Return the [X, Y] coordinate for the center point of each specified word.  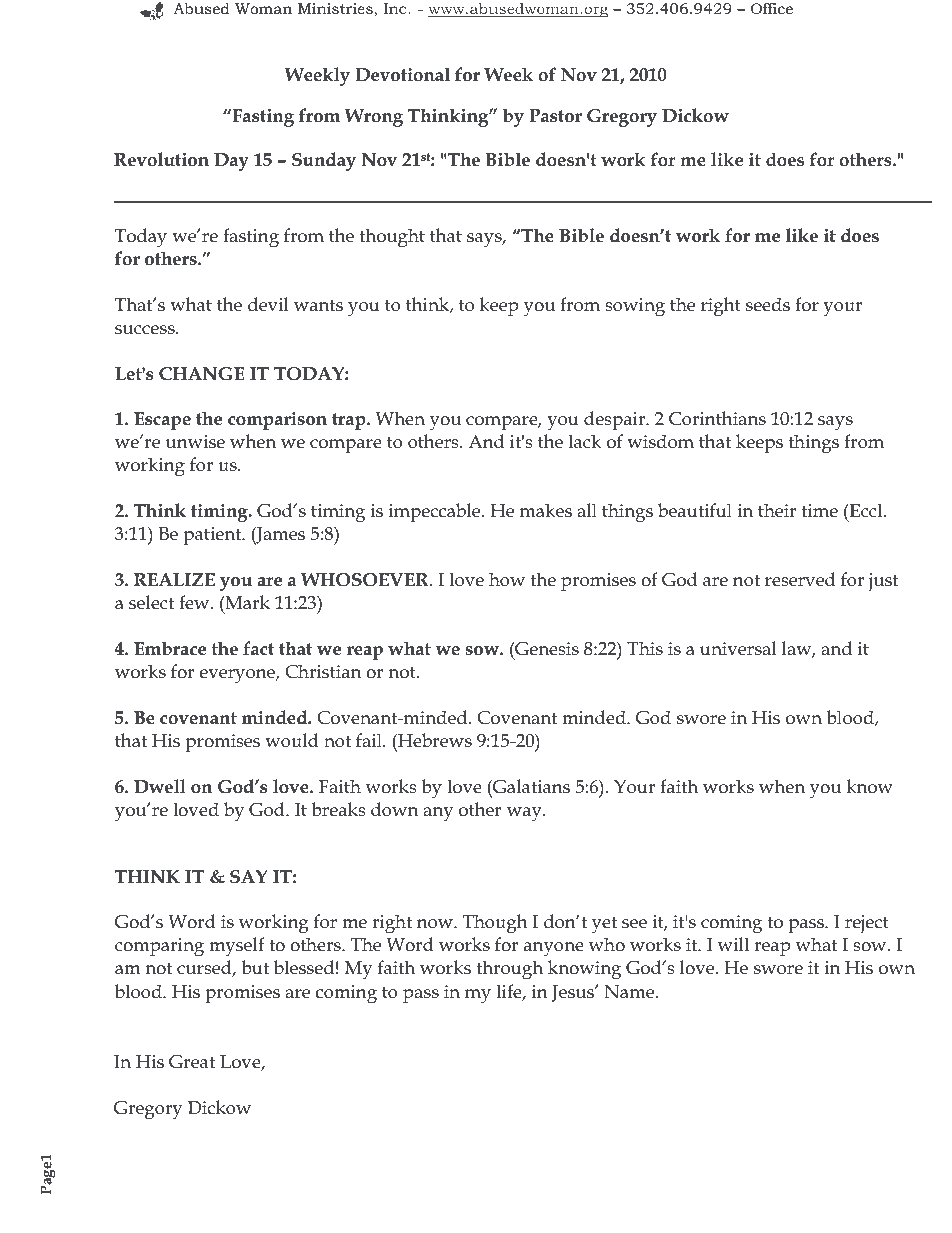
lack [584, 441]
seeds [768, 304]
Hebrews [434, 740]
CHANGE [202, 374]
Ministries [336, 10]
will [733, 944]
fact [258, 648]
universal [738, 648]
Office [772, 8]
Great [192, 1062]
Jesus [574, 993]
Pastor [555, 116]
